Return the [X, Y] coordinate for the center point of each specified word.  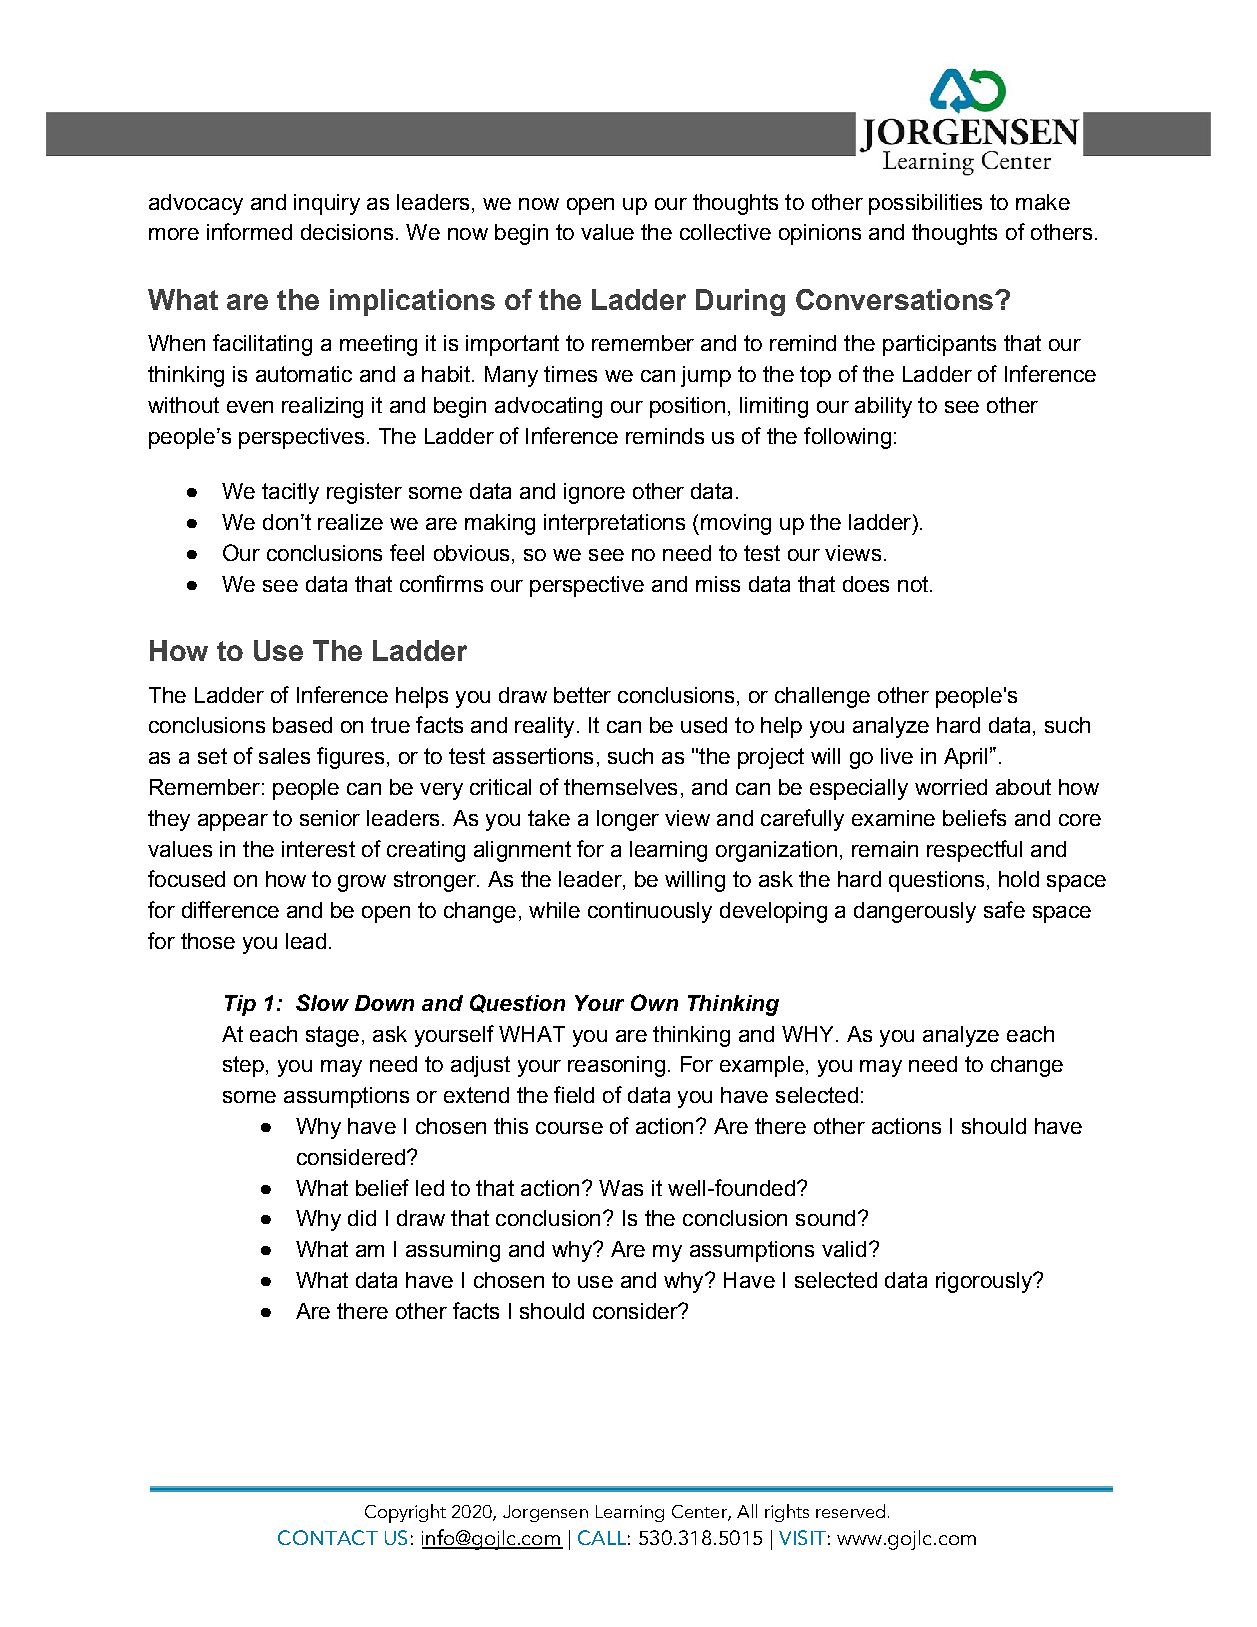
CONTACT [328, 1537]
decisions [347, 232]
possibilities [925, 204]
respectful [974, 851]
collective [725, 232]
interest [318, 849]
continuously [650, 912]
